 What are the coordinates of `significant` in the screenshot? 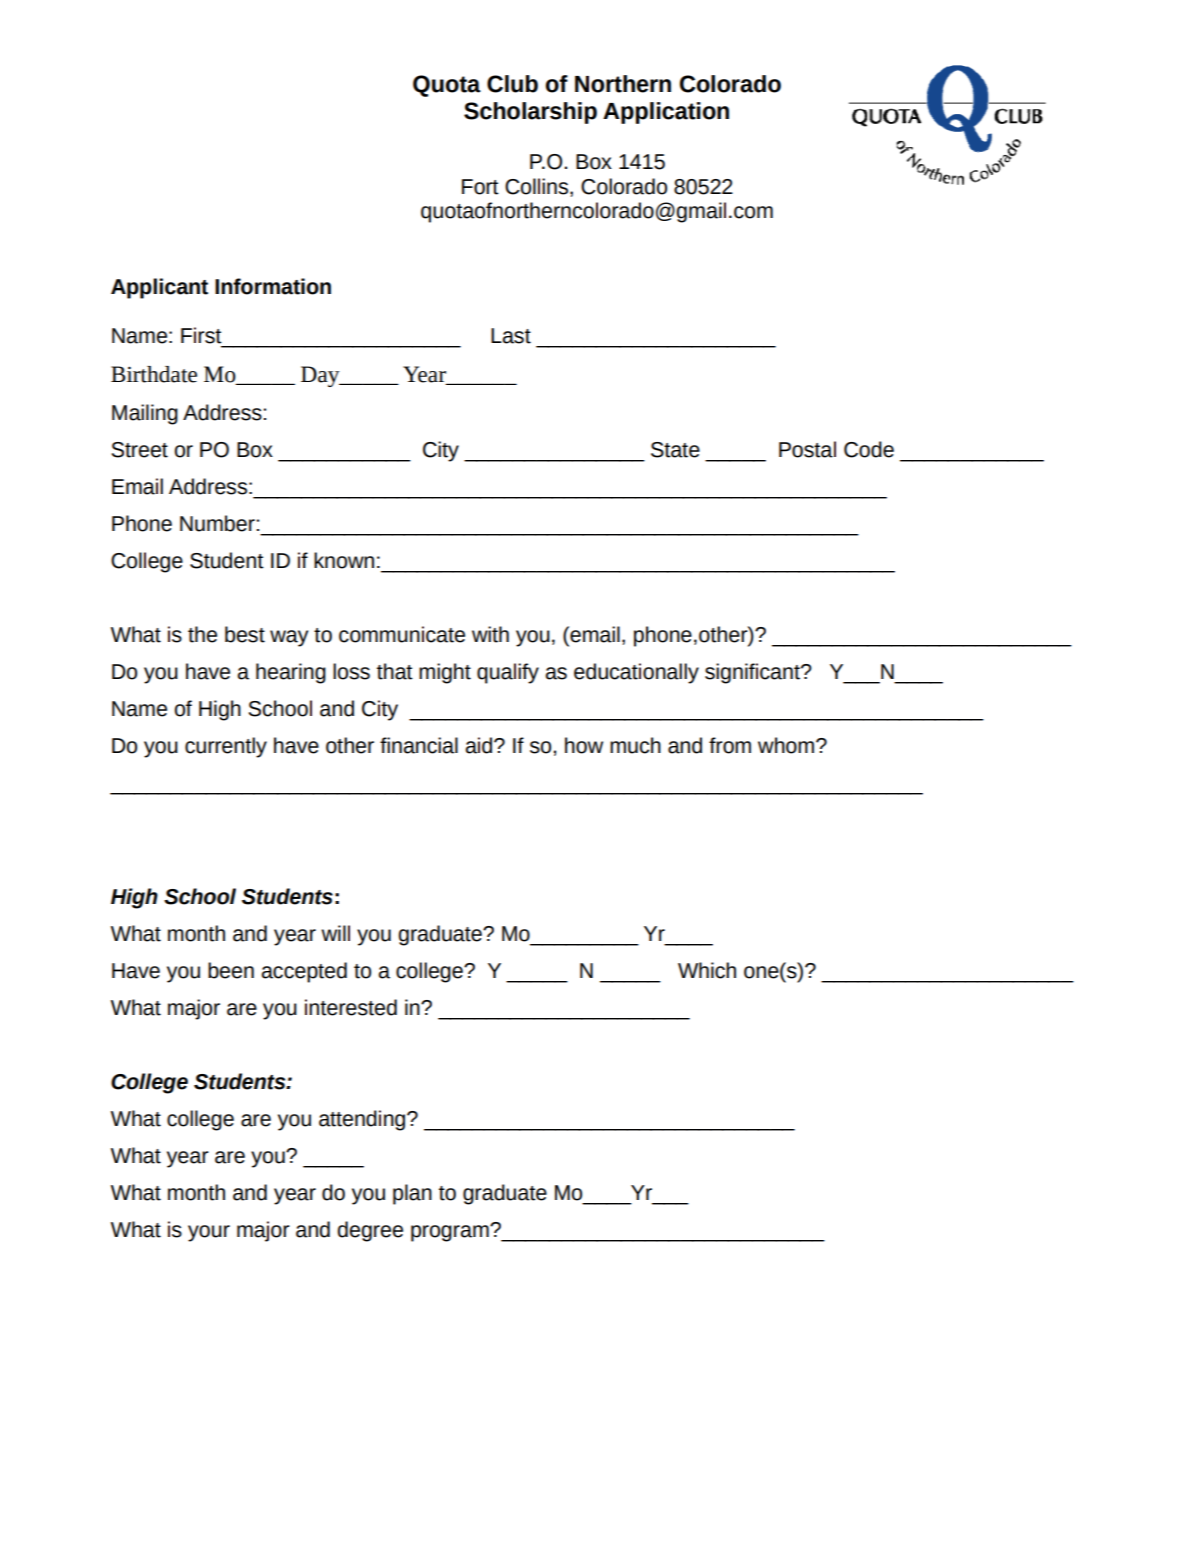 It's located at (753, 673).
